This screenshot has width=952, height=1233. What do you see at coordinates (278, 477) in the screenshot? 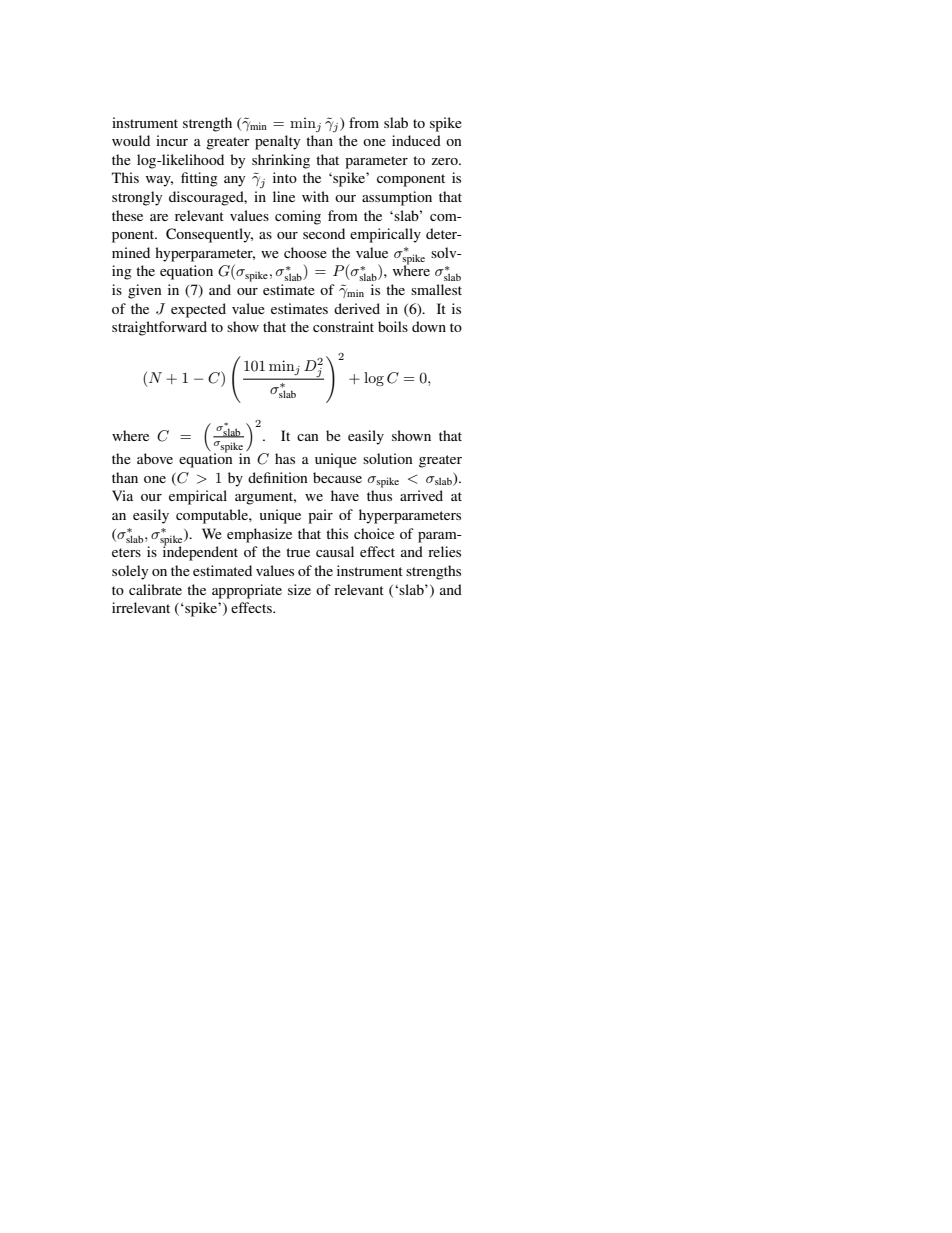
I see `definition` at bounding box center [278, 477].
